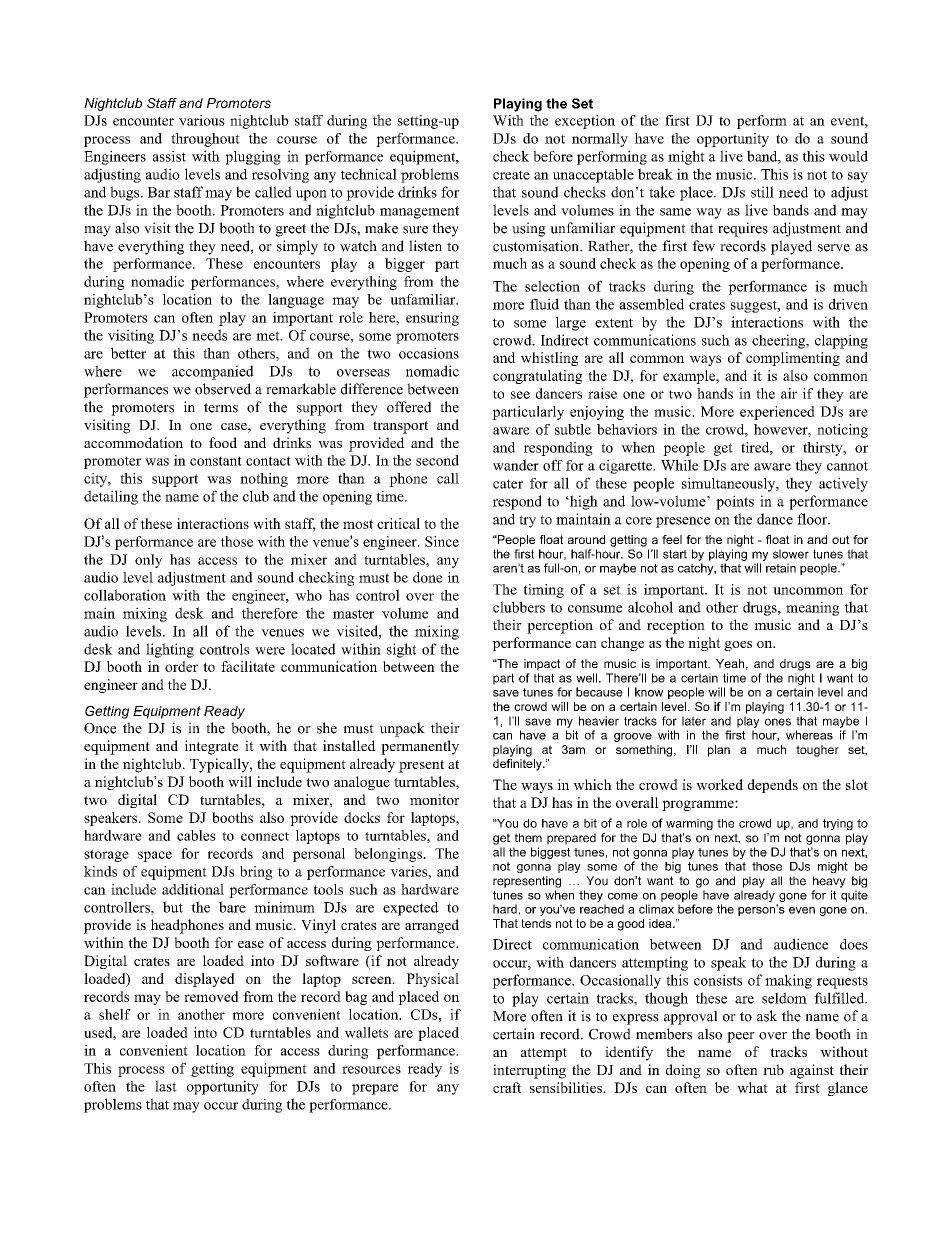 This image has height=1233, width=952. I want to click on create, so click(511, 175).
